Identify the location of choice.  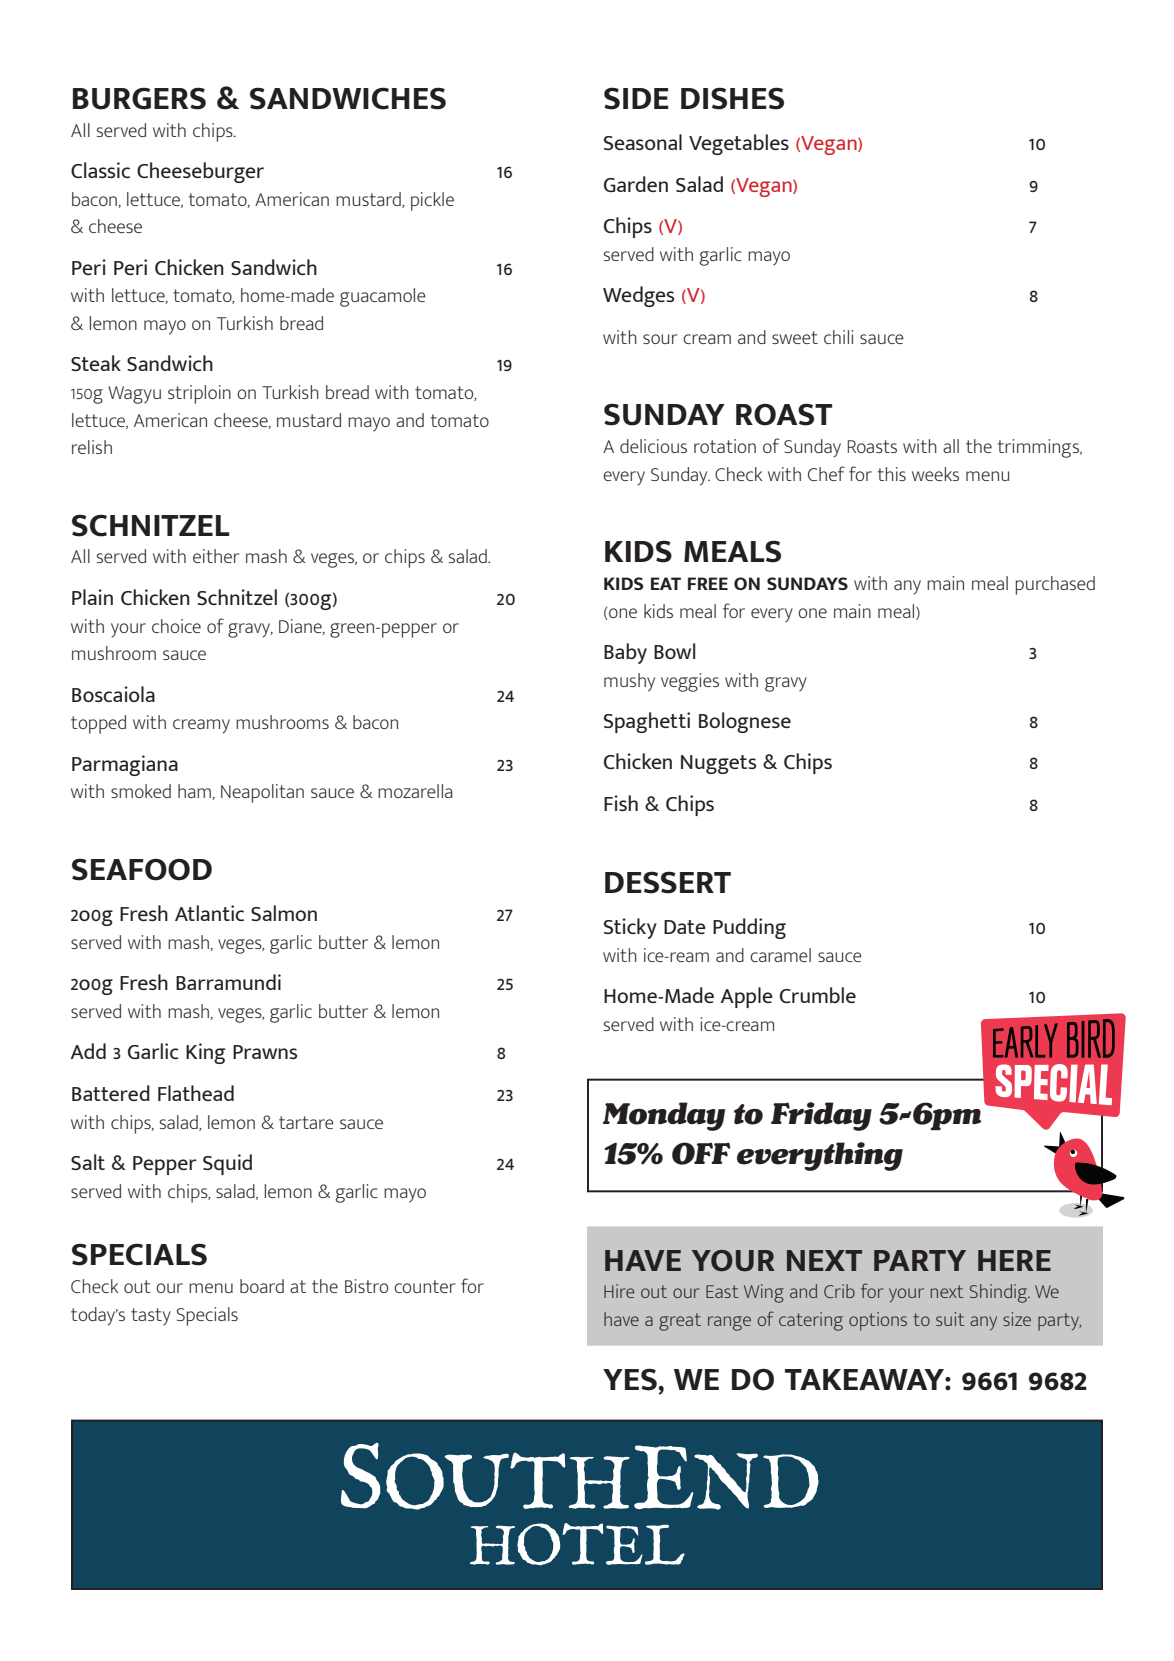
(176, 626).
